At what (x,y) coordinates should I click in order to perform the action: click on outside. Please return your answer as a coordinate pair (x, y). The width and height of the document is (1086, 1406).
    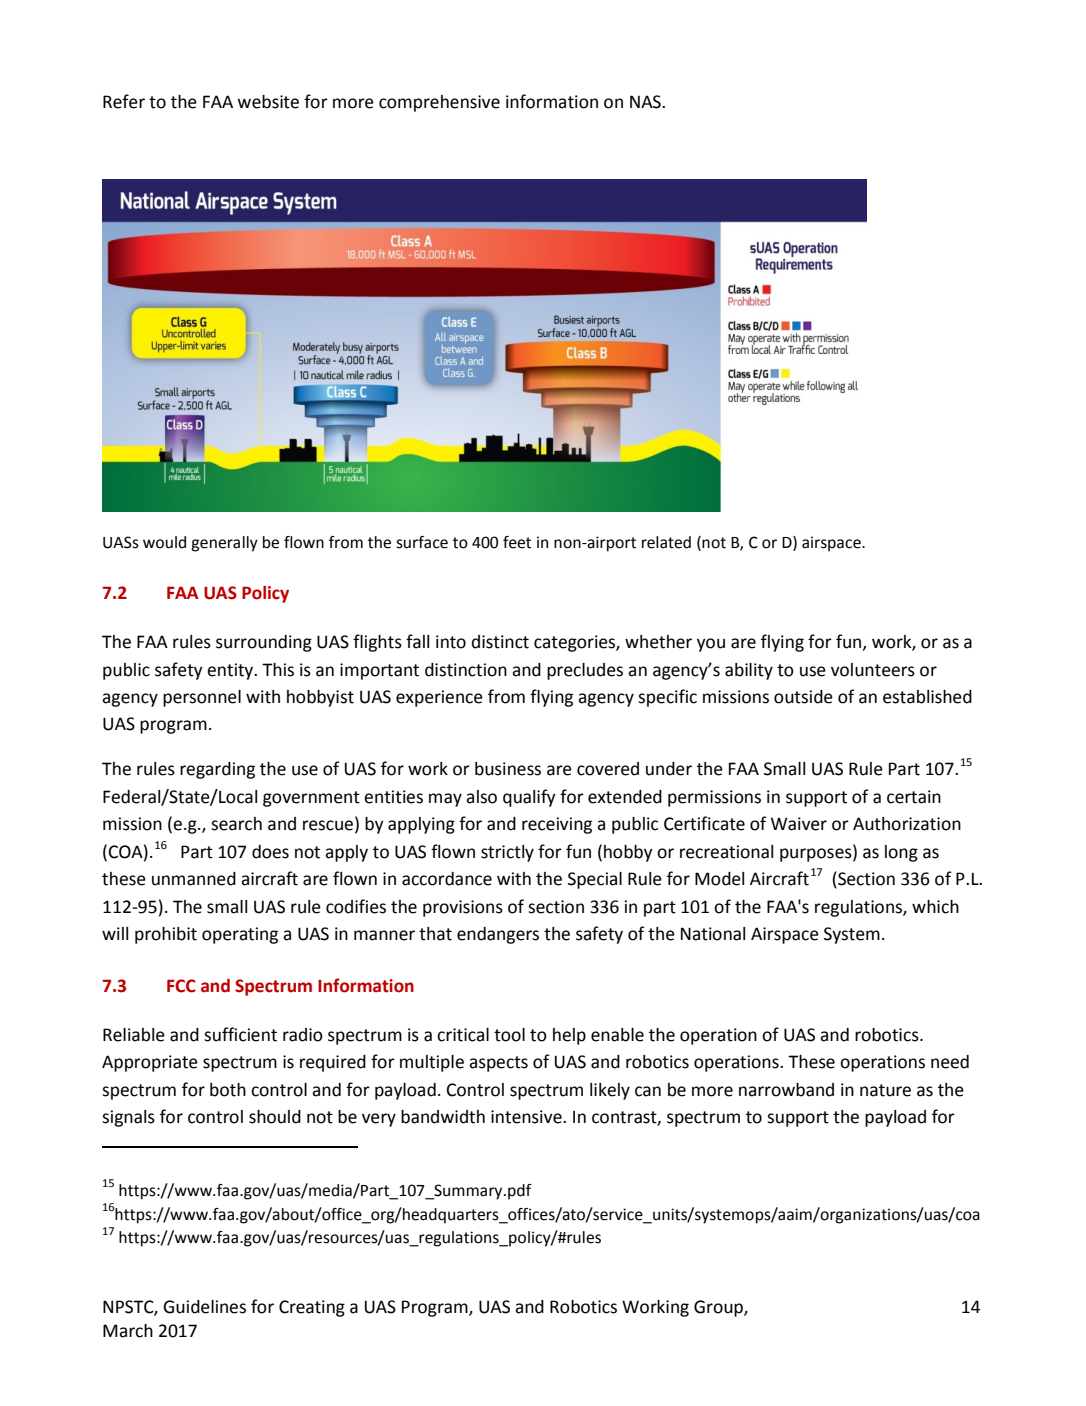
    Looking at the image, I should click on (803, 697).
